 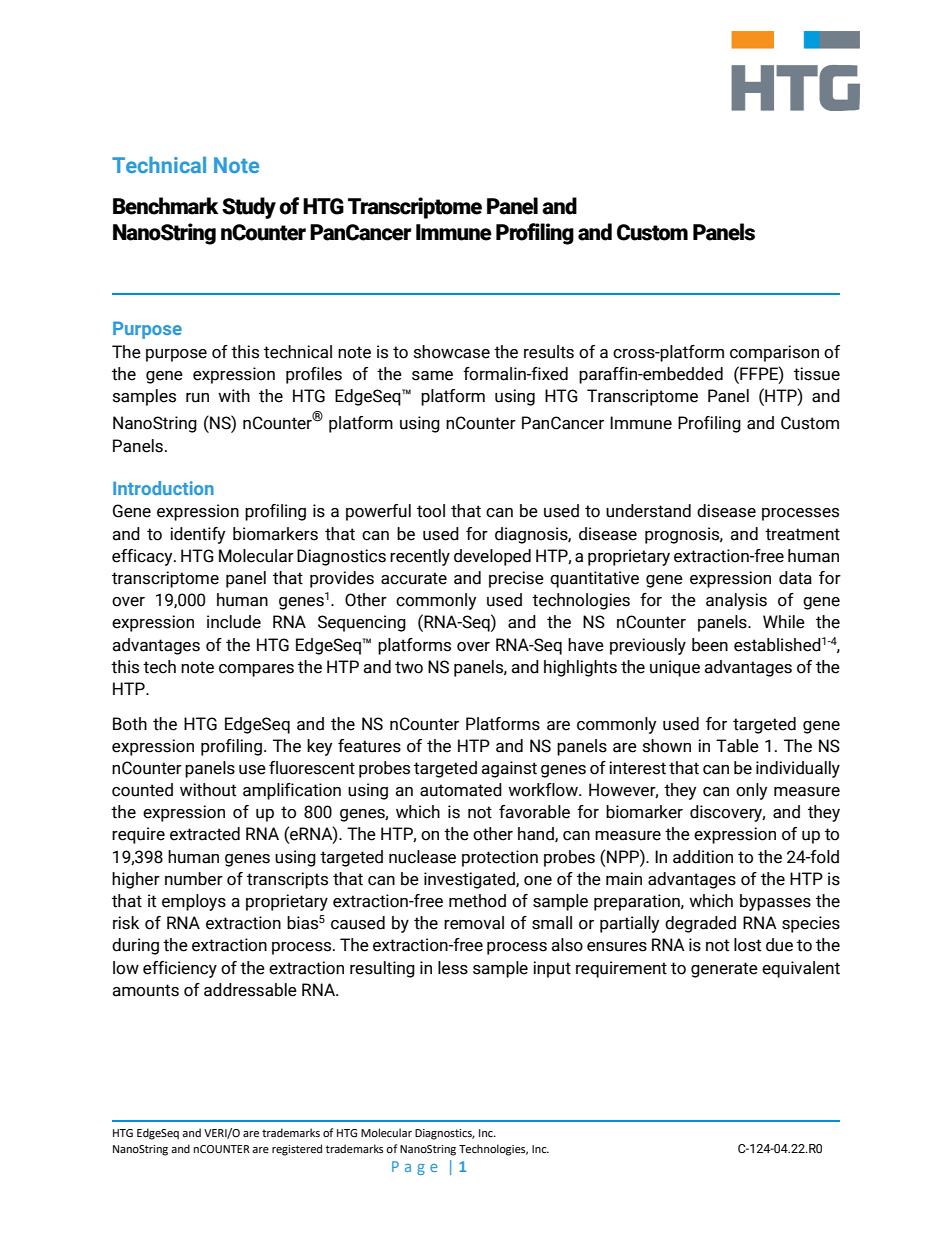 What do you see at coordinates (180, 969) in the page?
I see `efficiency` at bounding box center [180, 969].
